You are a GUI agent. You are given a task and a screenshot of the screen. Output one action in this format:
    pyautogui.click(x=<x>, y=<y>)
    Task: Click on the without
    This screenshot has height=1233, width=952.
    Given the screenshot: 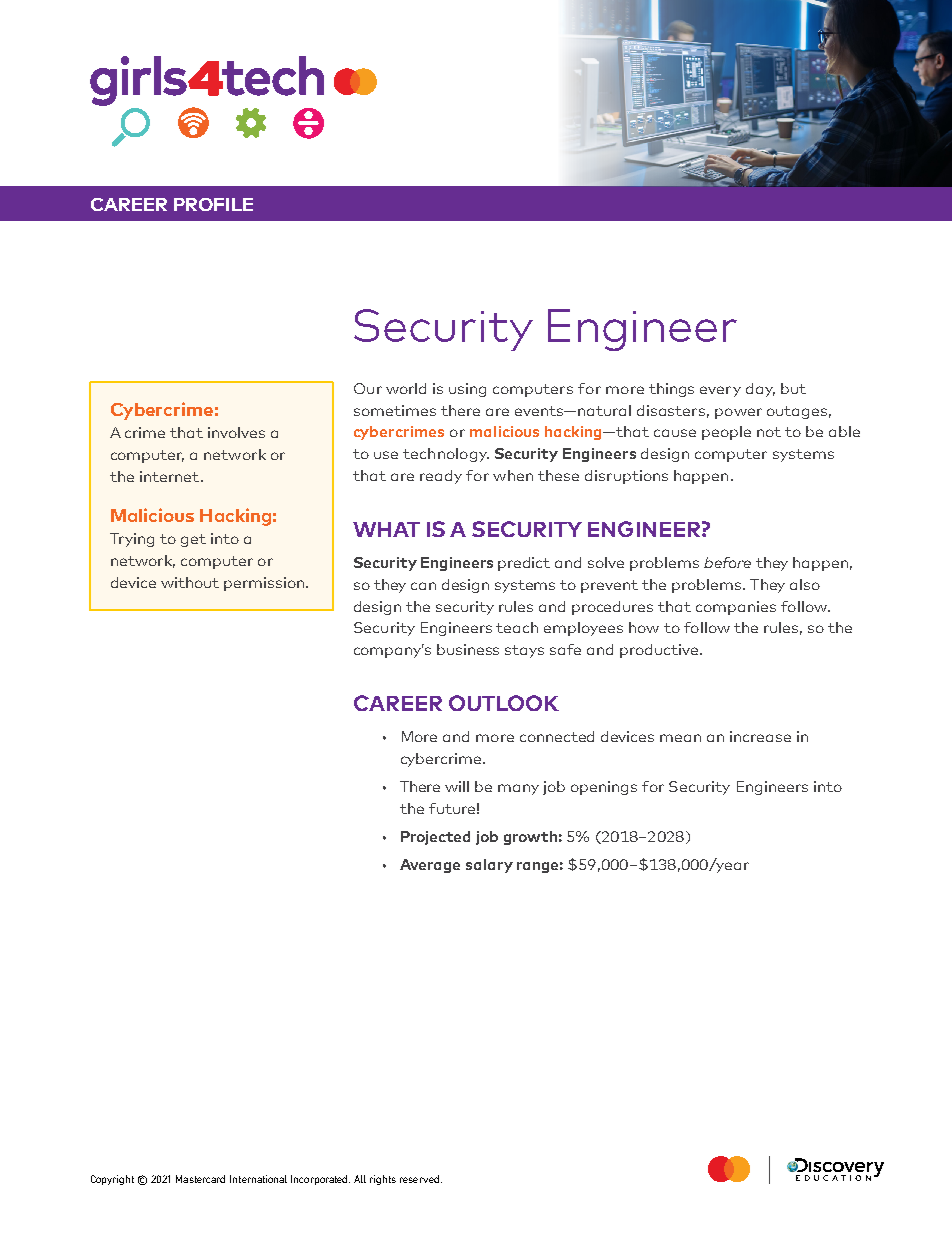 What is the action you would take?
    pyautogui.click(x=190, y=582)
